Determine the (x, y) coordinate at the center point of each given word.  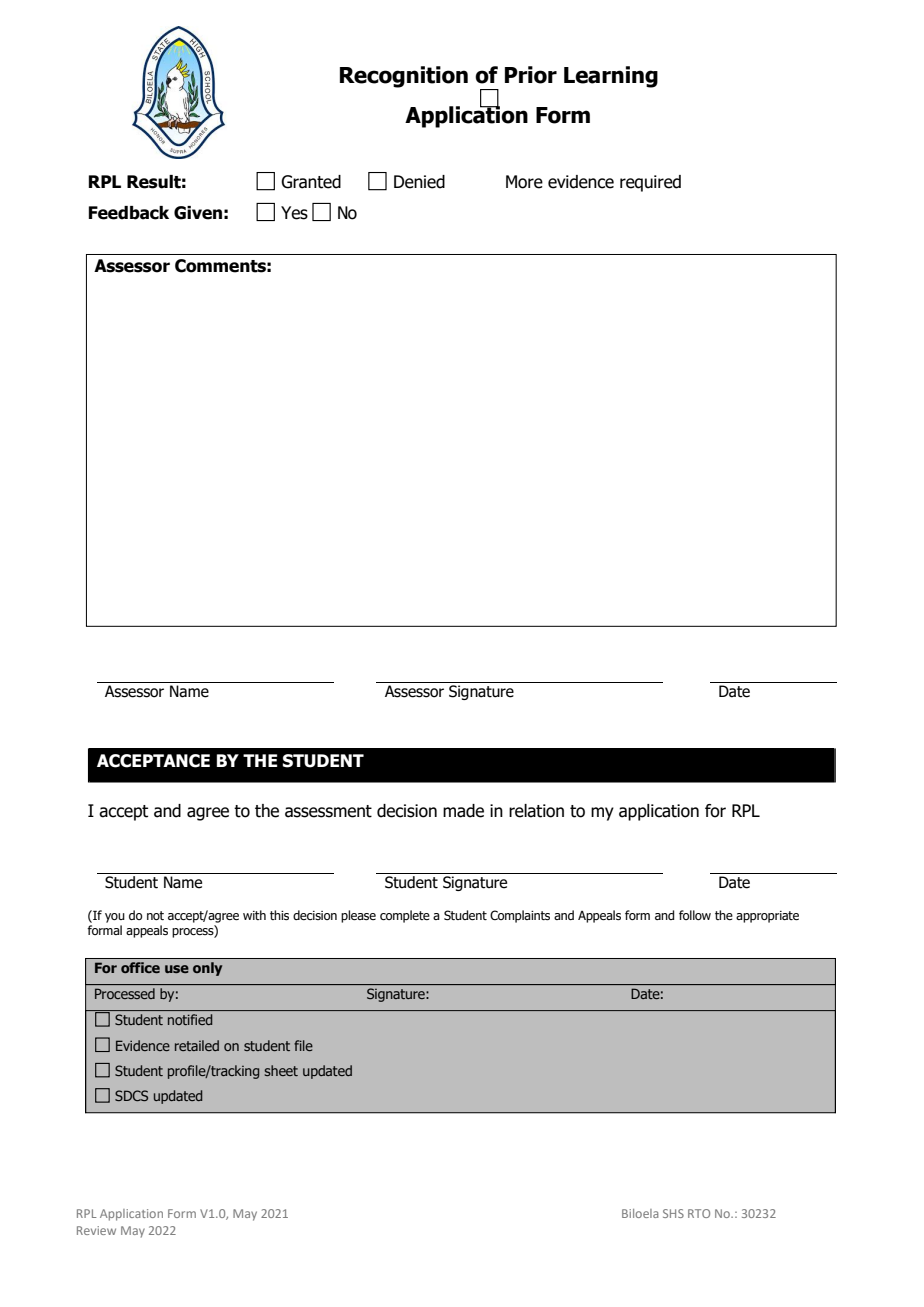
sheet (281, 1070)
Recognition (404, 77)
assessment (328, 811)
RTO (699, 1213)
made (463, 811)
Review (96, 1230)
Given (198, 213)
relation (536, 811)
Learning (611, 77)
